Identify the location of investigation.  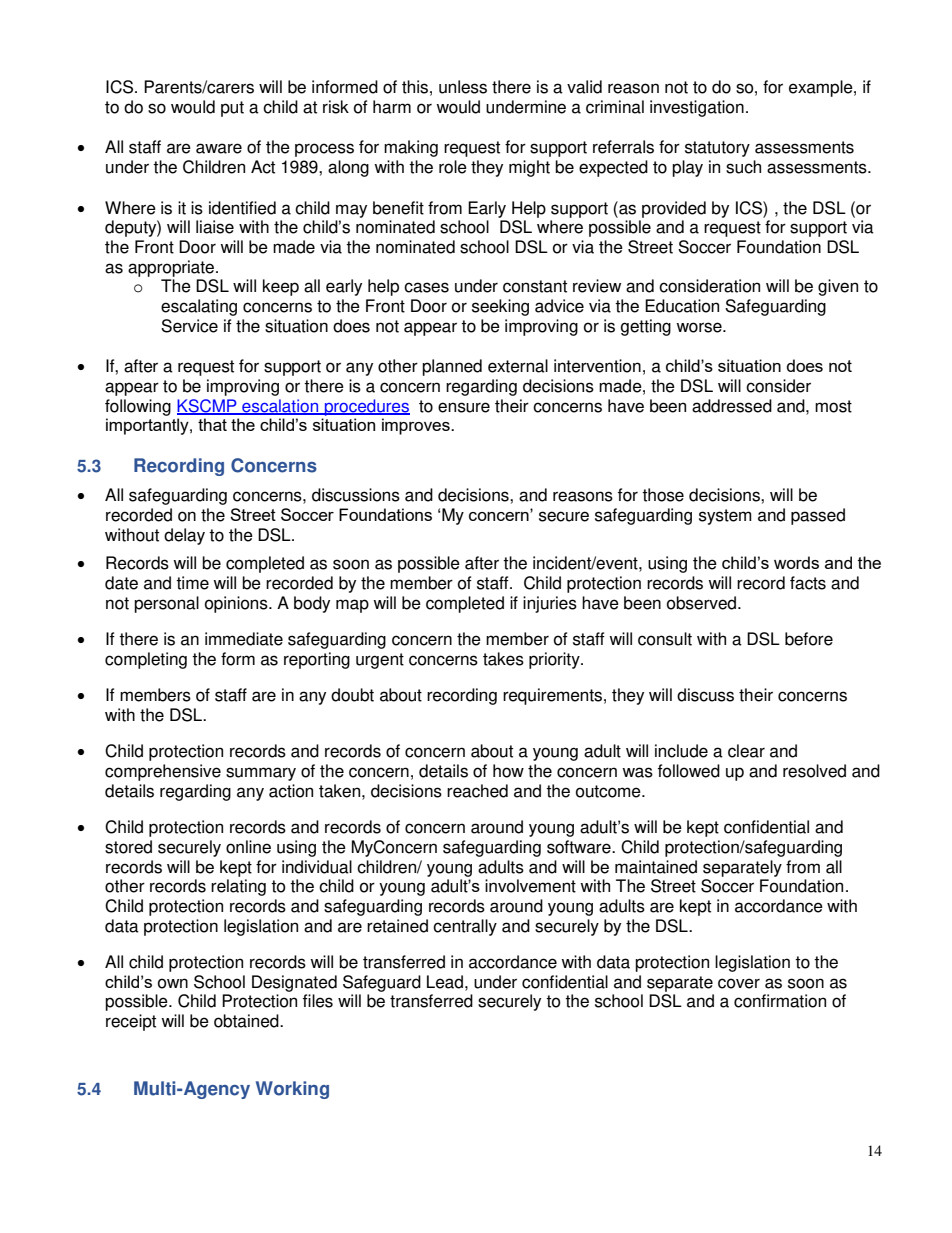
(697, 108).
